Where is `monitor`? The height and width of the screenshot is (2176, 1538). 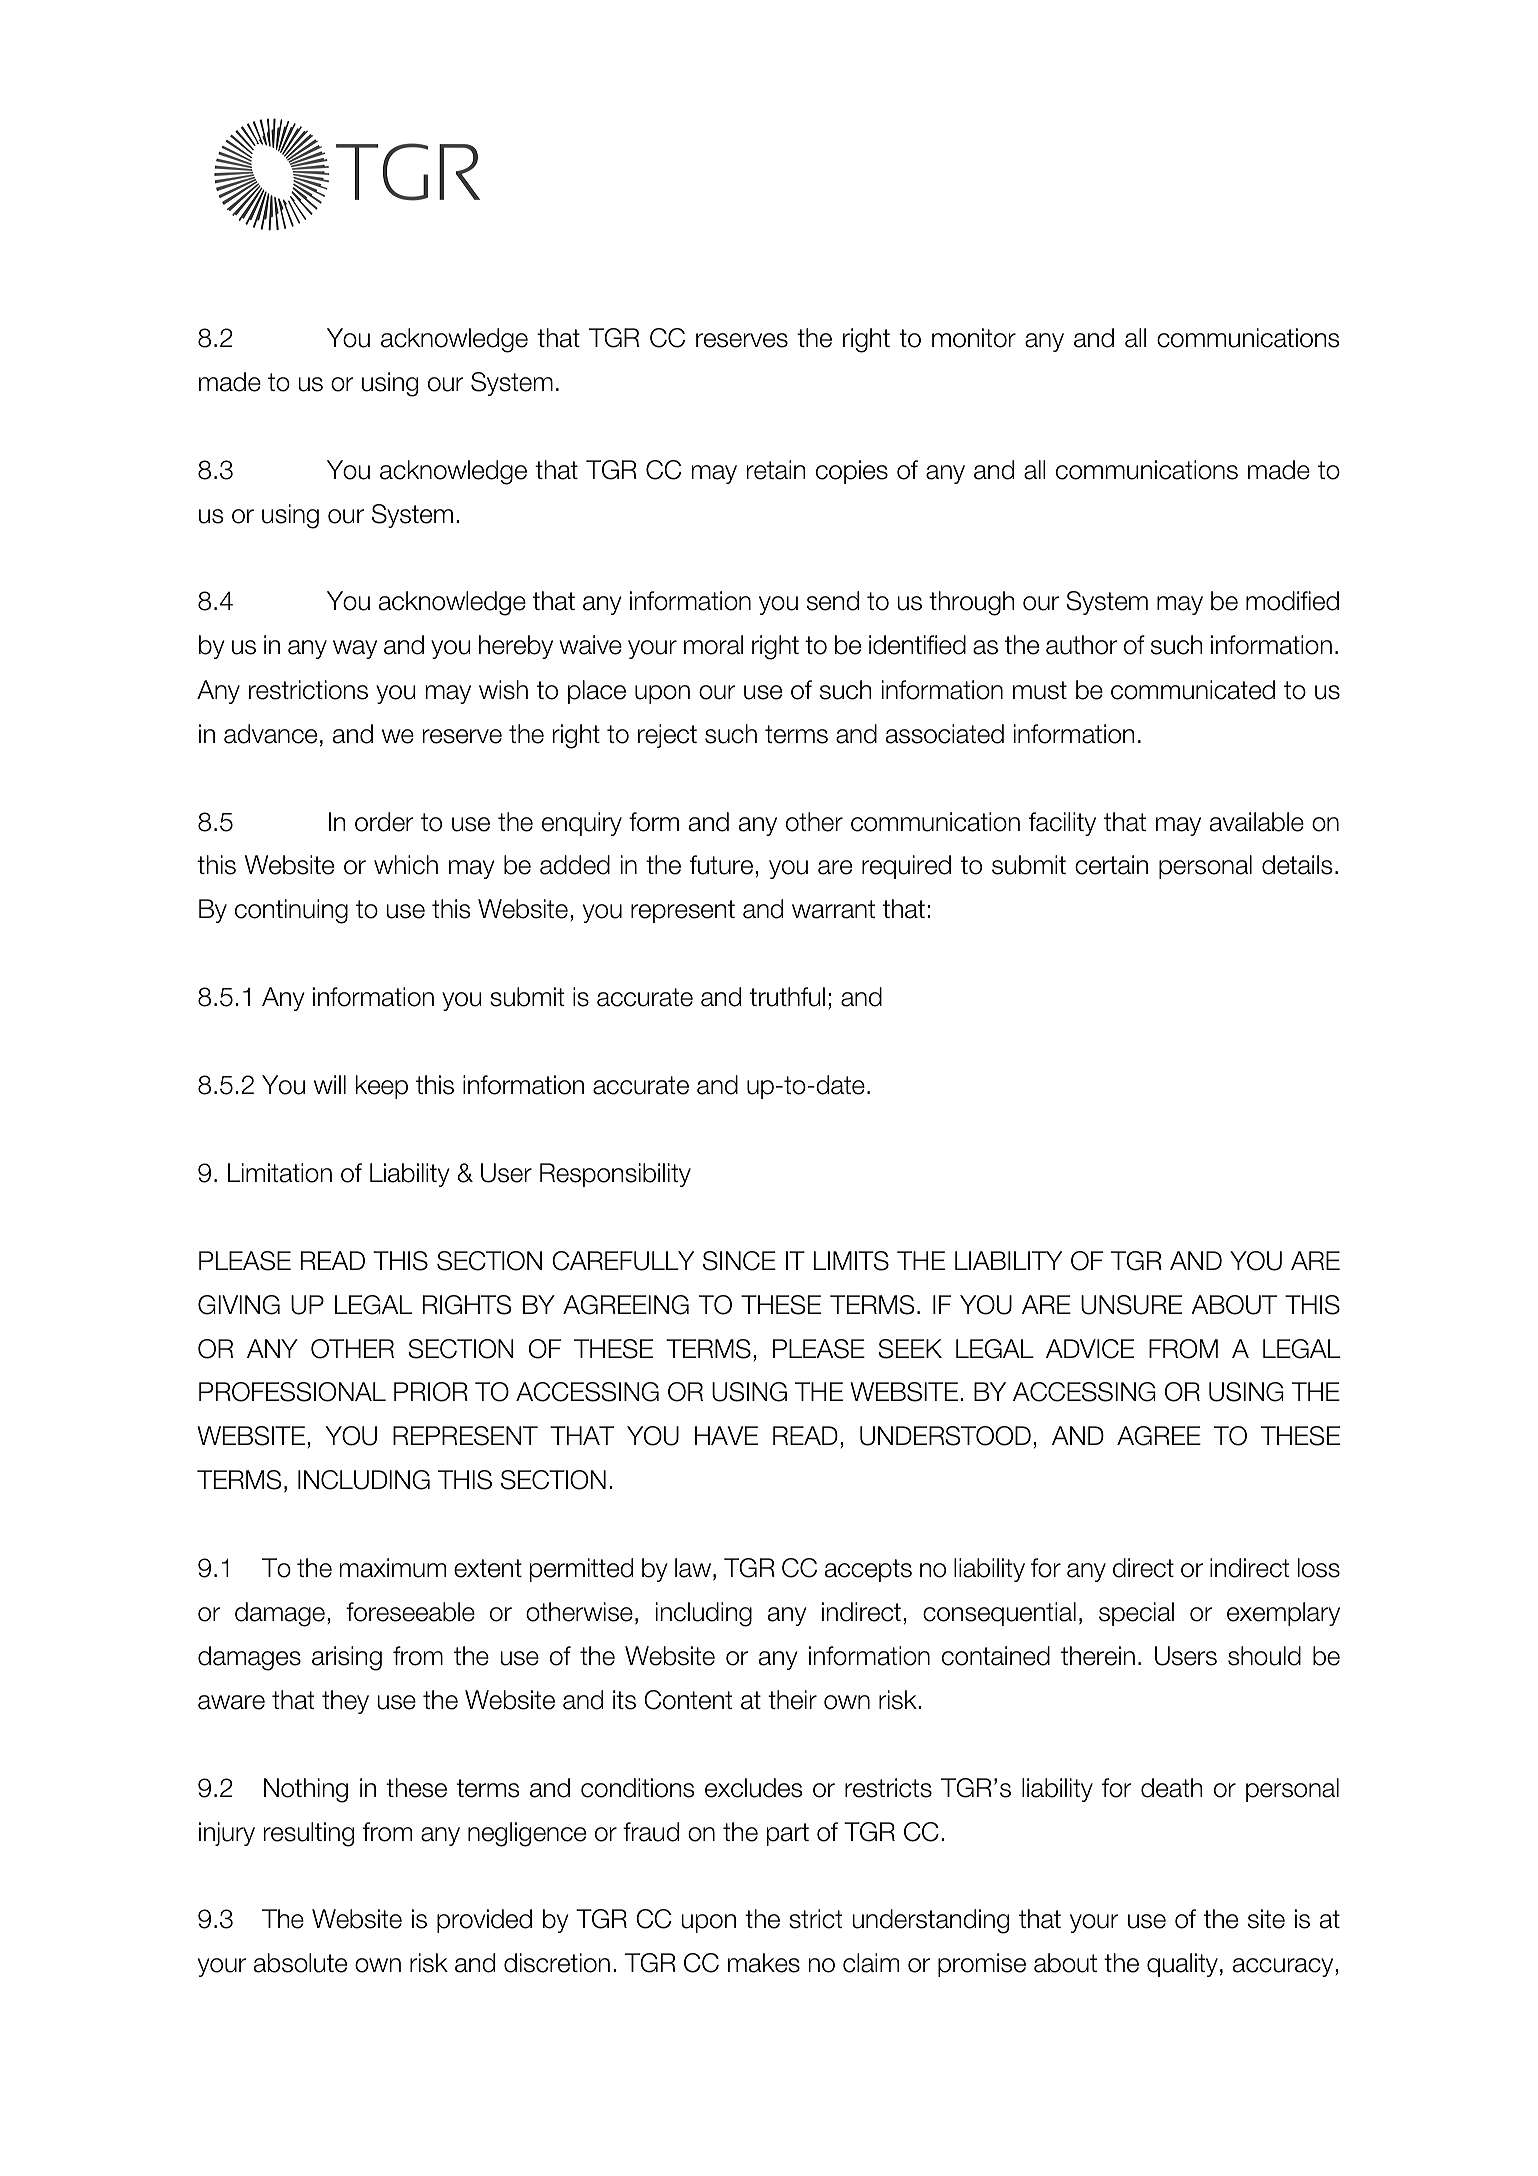
monitor is located at coordinates (974, 338).
